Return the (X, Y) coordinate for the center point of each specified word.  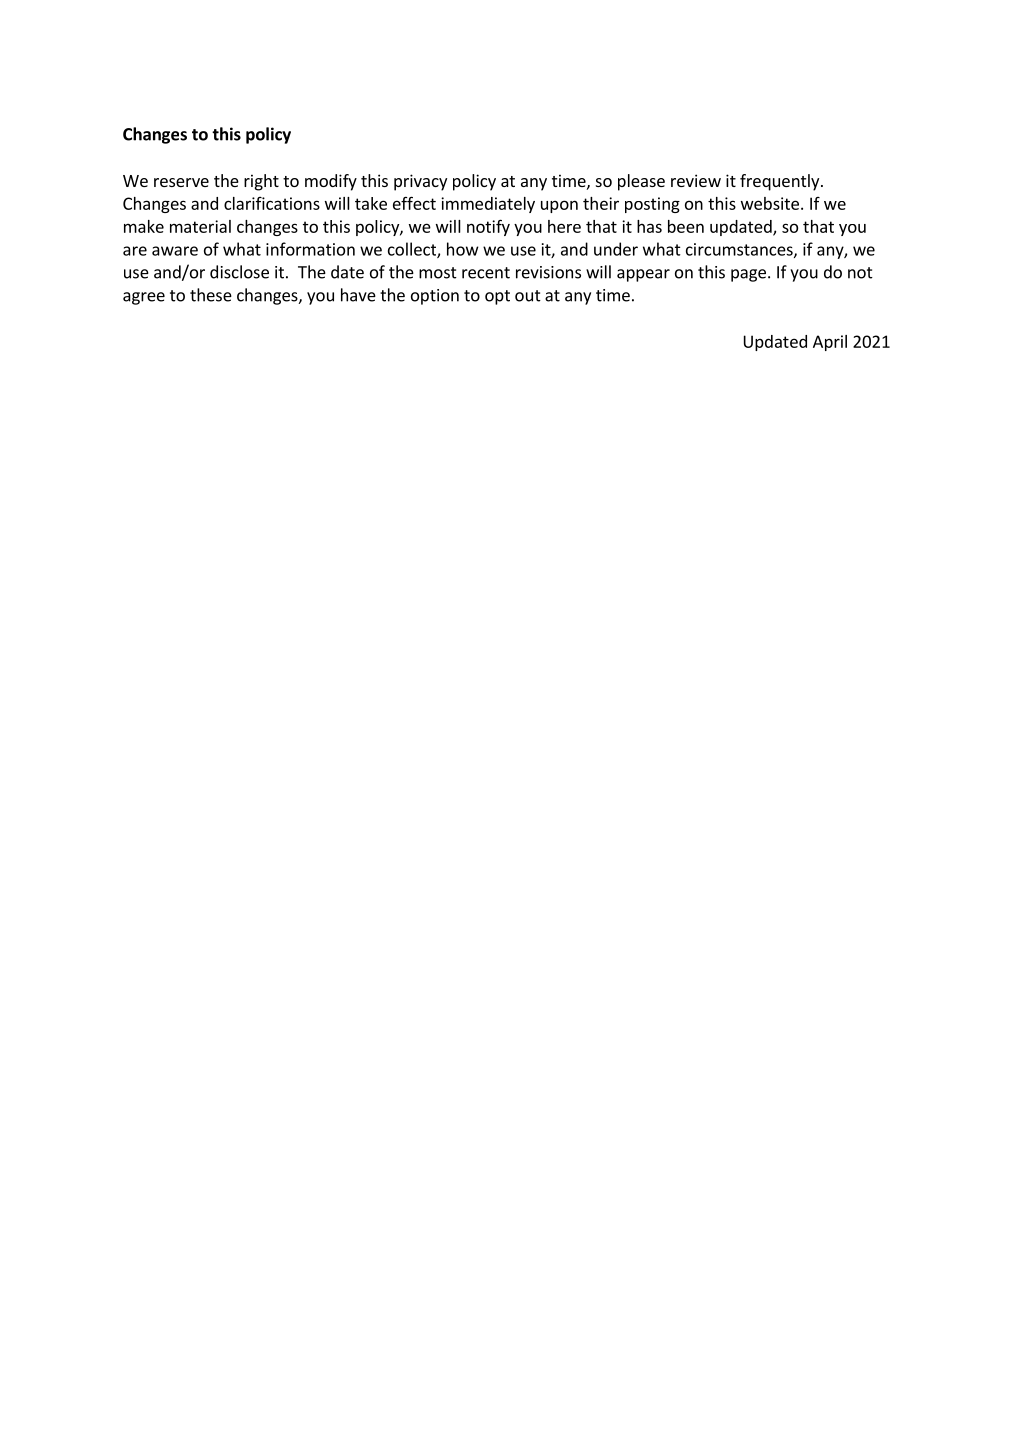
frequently (781, 182)
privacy (420, 182)
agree (144, 298)
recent (486, 273)
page (748, 275)
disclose (239, 272)
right (261, 182)
